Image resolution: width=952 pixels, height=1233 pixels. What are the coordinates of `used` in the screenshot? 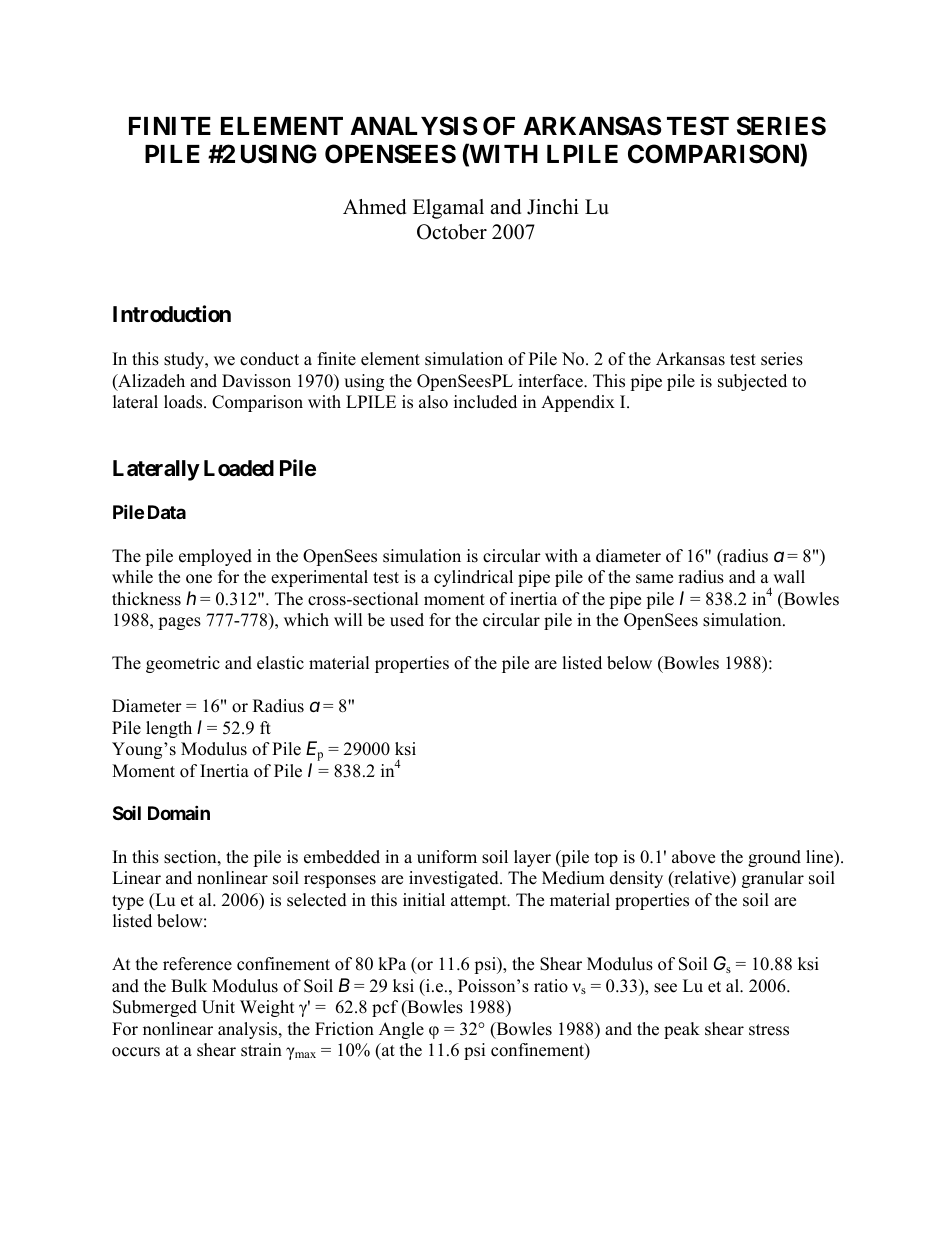 It's located at (407, 620).
